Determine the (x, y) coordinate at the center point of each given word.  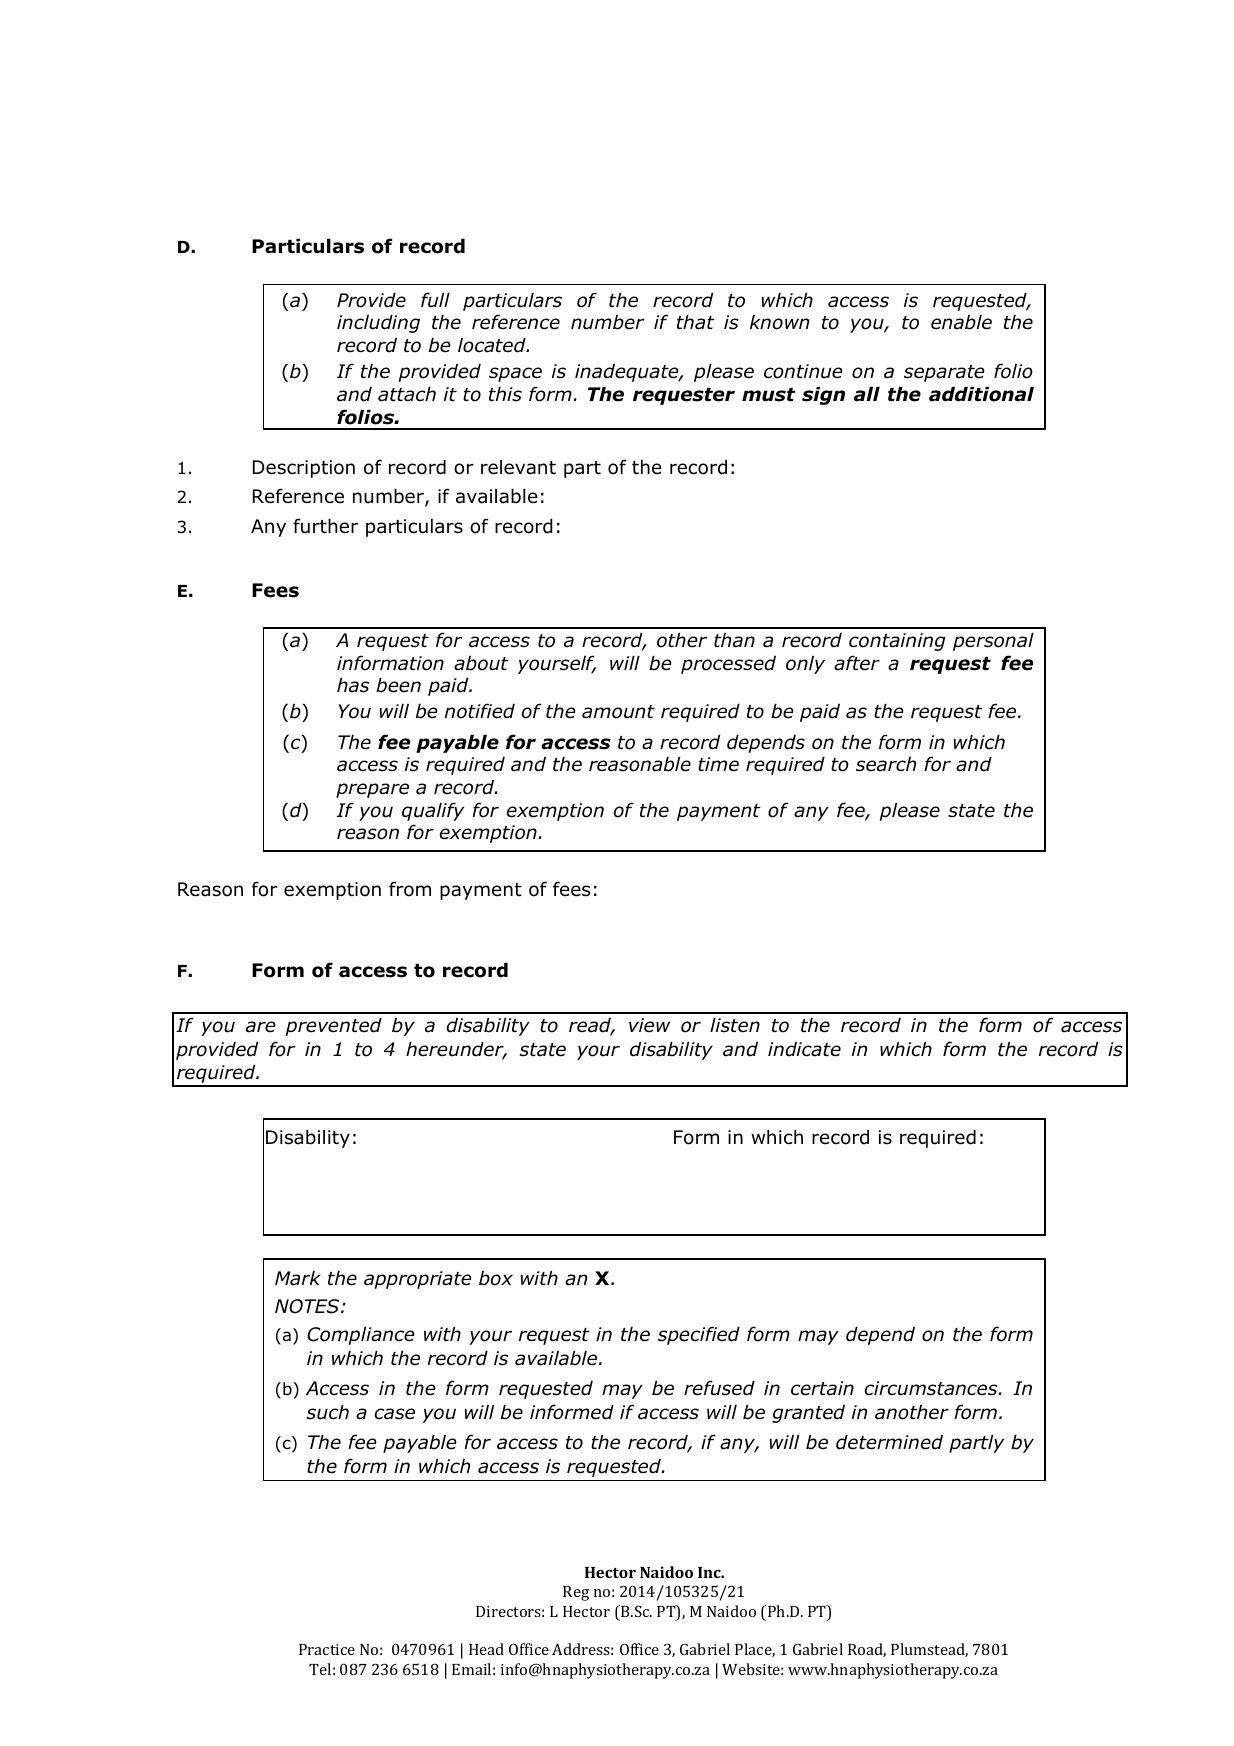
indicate (804, 1049)
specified (699, 1335)
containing (897, 642)
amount (618, 712)
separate (944, 373)
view (649, 1025)
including (378, 324)
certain (822, 1388)
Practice (327, 1649)
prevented (333, 1027)
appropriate (418, 1280)
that (696, 322)
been (398, 685)
